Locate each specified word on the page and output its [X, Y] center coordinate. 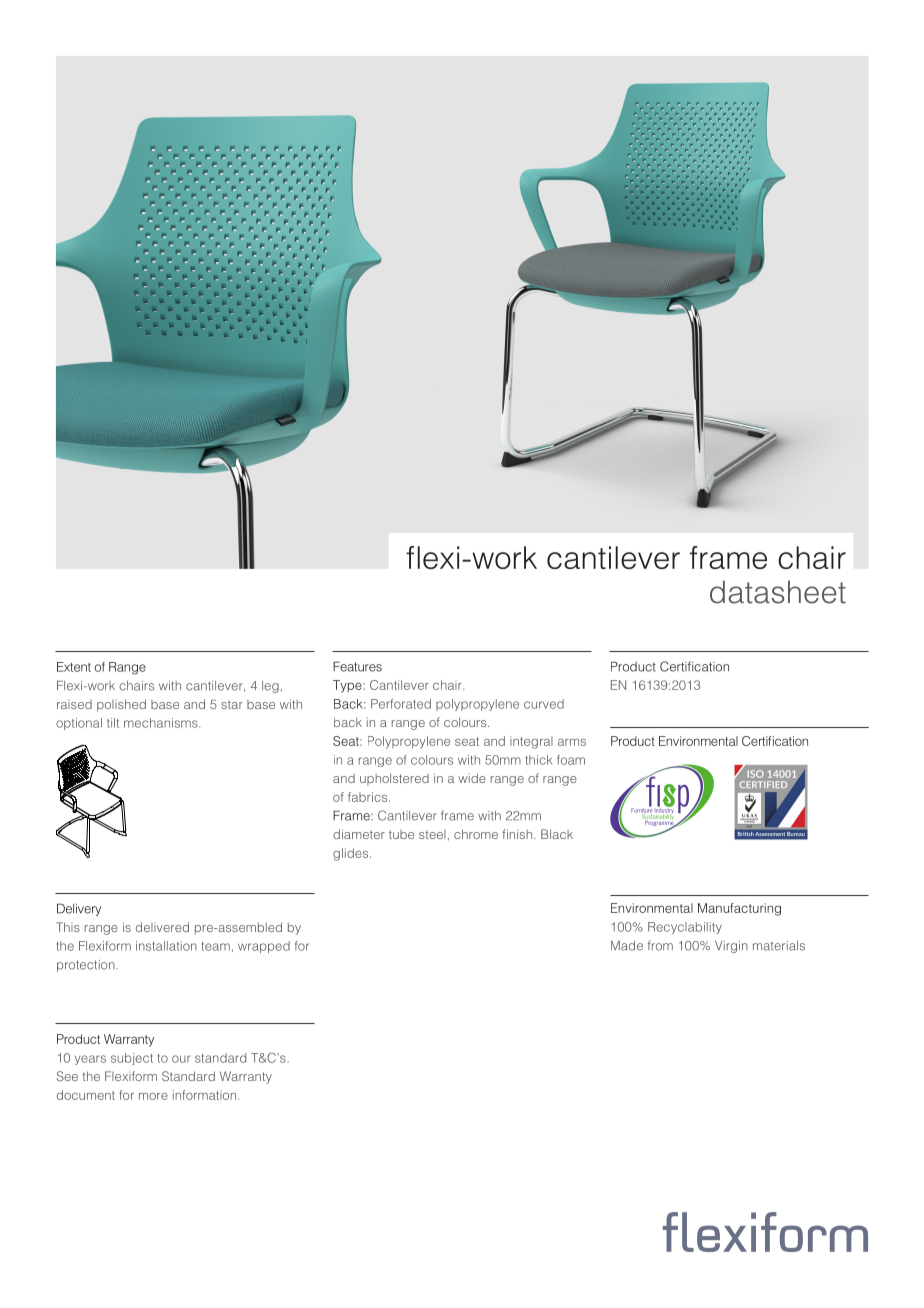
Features [357, 666]
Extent [74, 667]
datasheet [778, 592]
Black [557, 834]
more [153, 1096]
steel [432, 834]
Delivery [79, 909]
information [204, 1095]
